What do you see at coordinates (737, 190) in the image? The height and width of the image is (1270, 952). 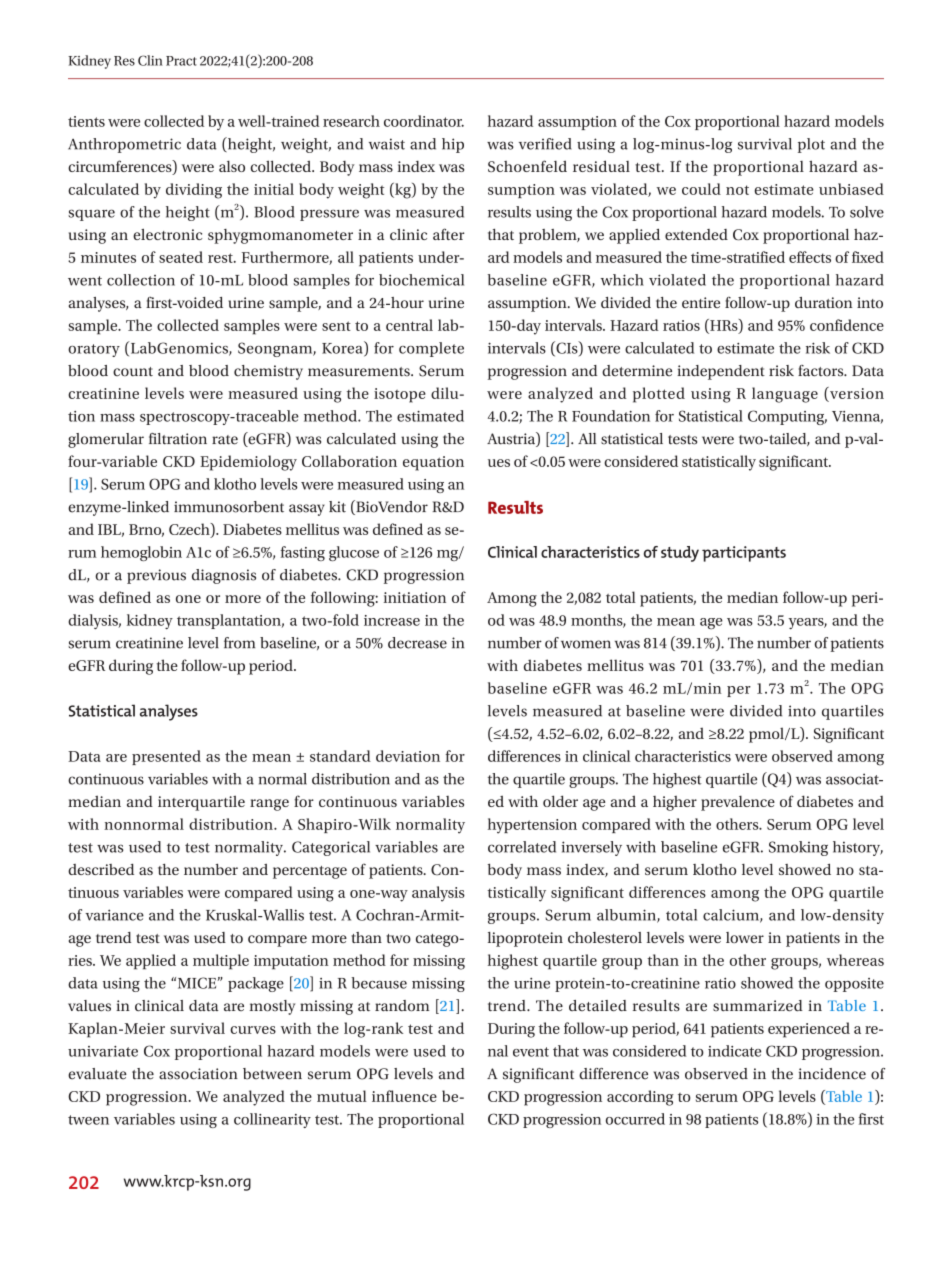 I see `not` at bounding box center [737, 190].
